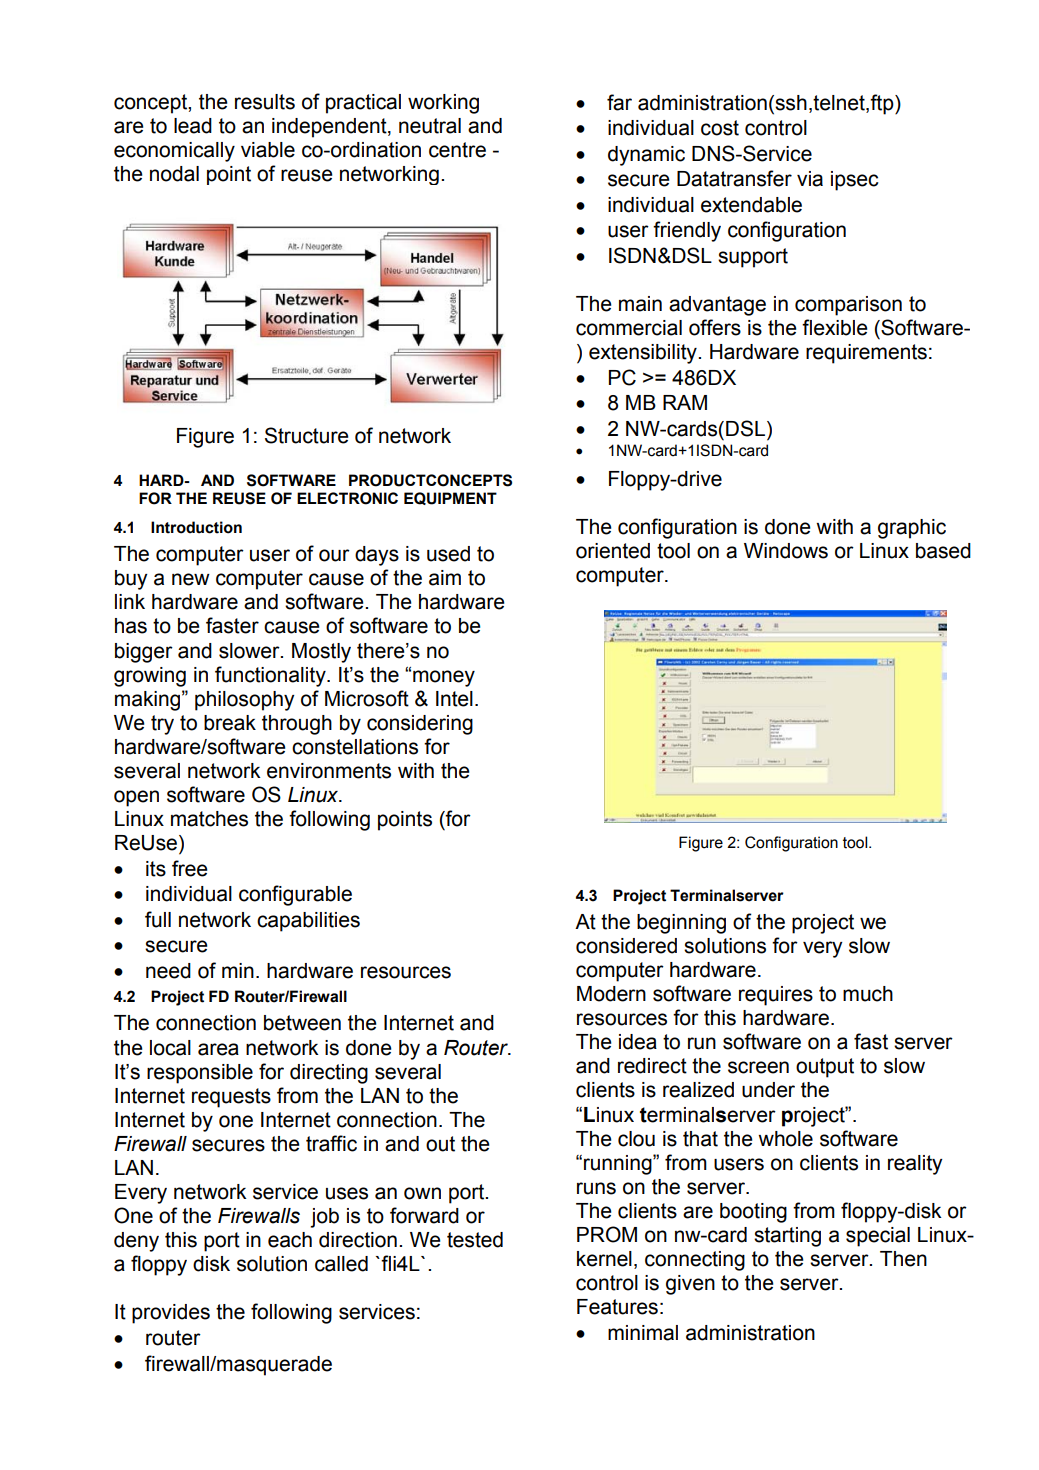 The width and height of the page is (1039, 1470). I want to click on area, so click(218, 1049).
